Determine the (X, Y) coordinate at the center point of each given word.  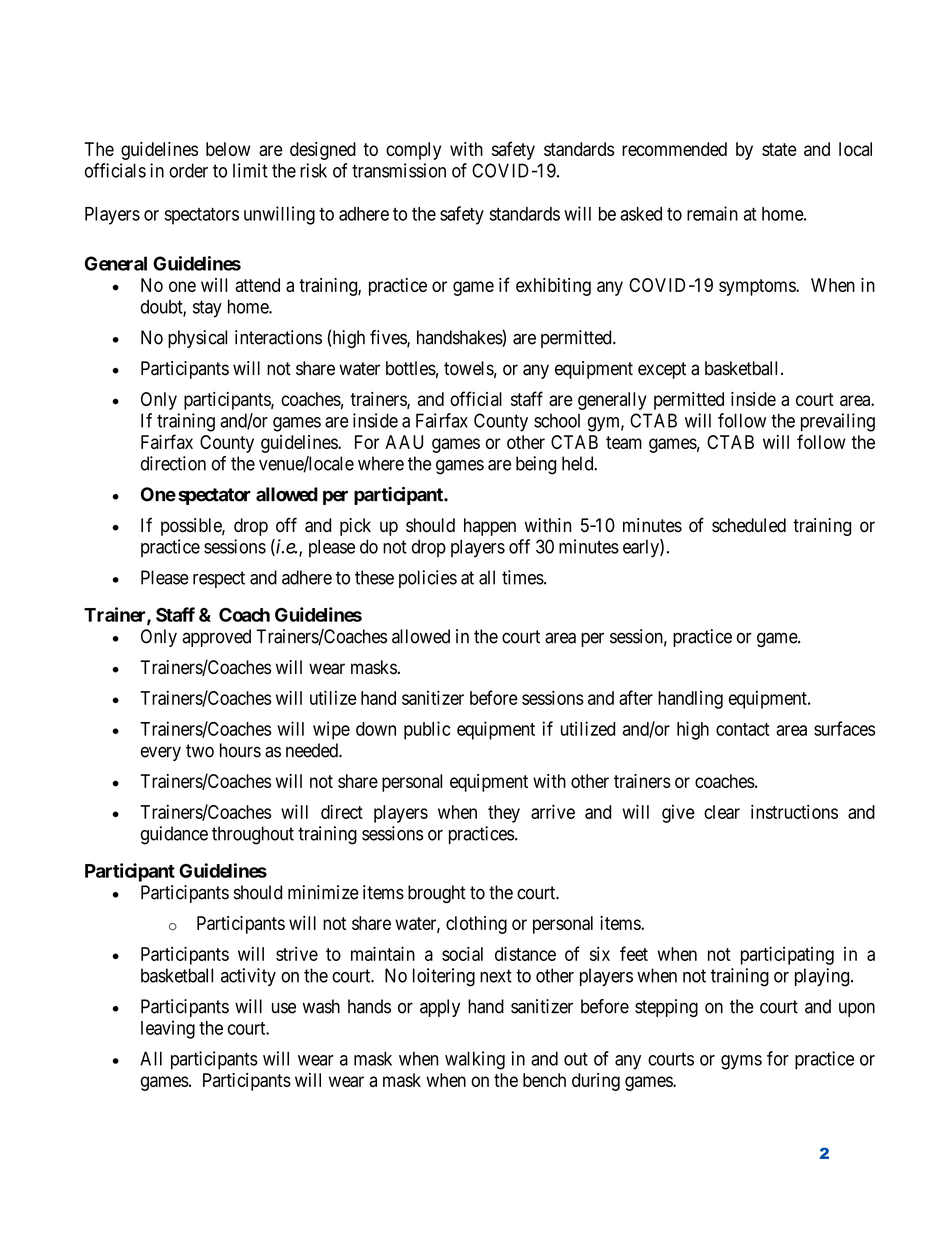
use (284, 1008)
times (523, 577)
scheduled (749, 525)
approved (216, 638)
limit (250, 170)
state (779, 149)
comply (413, 151)
